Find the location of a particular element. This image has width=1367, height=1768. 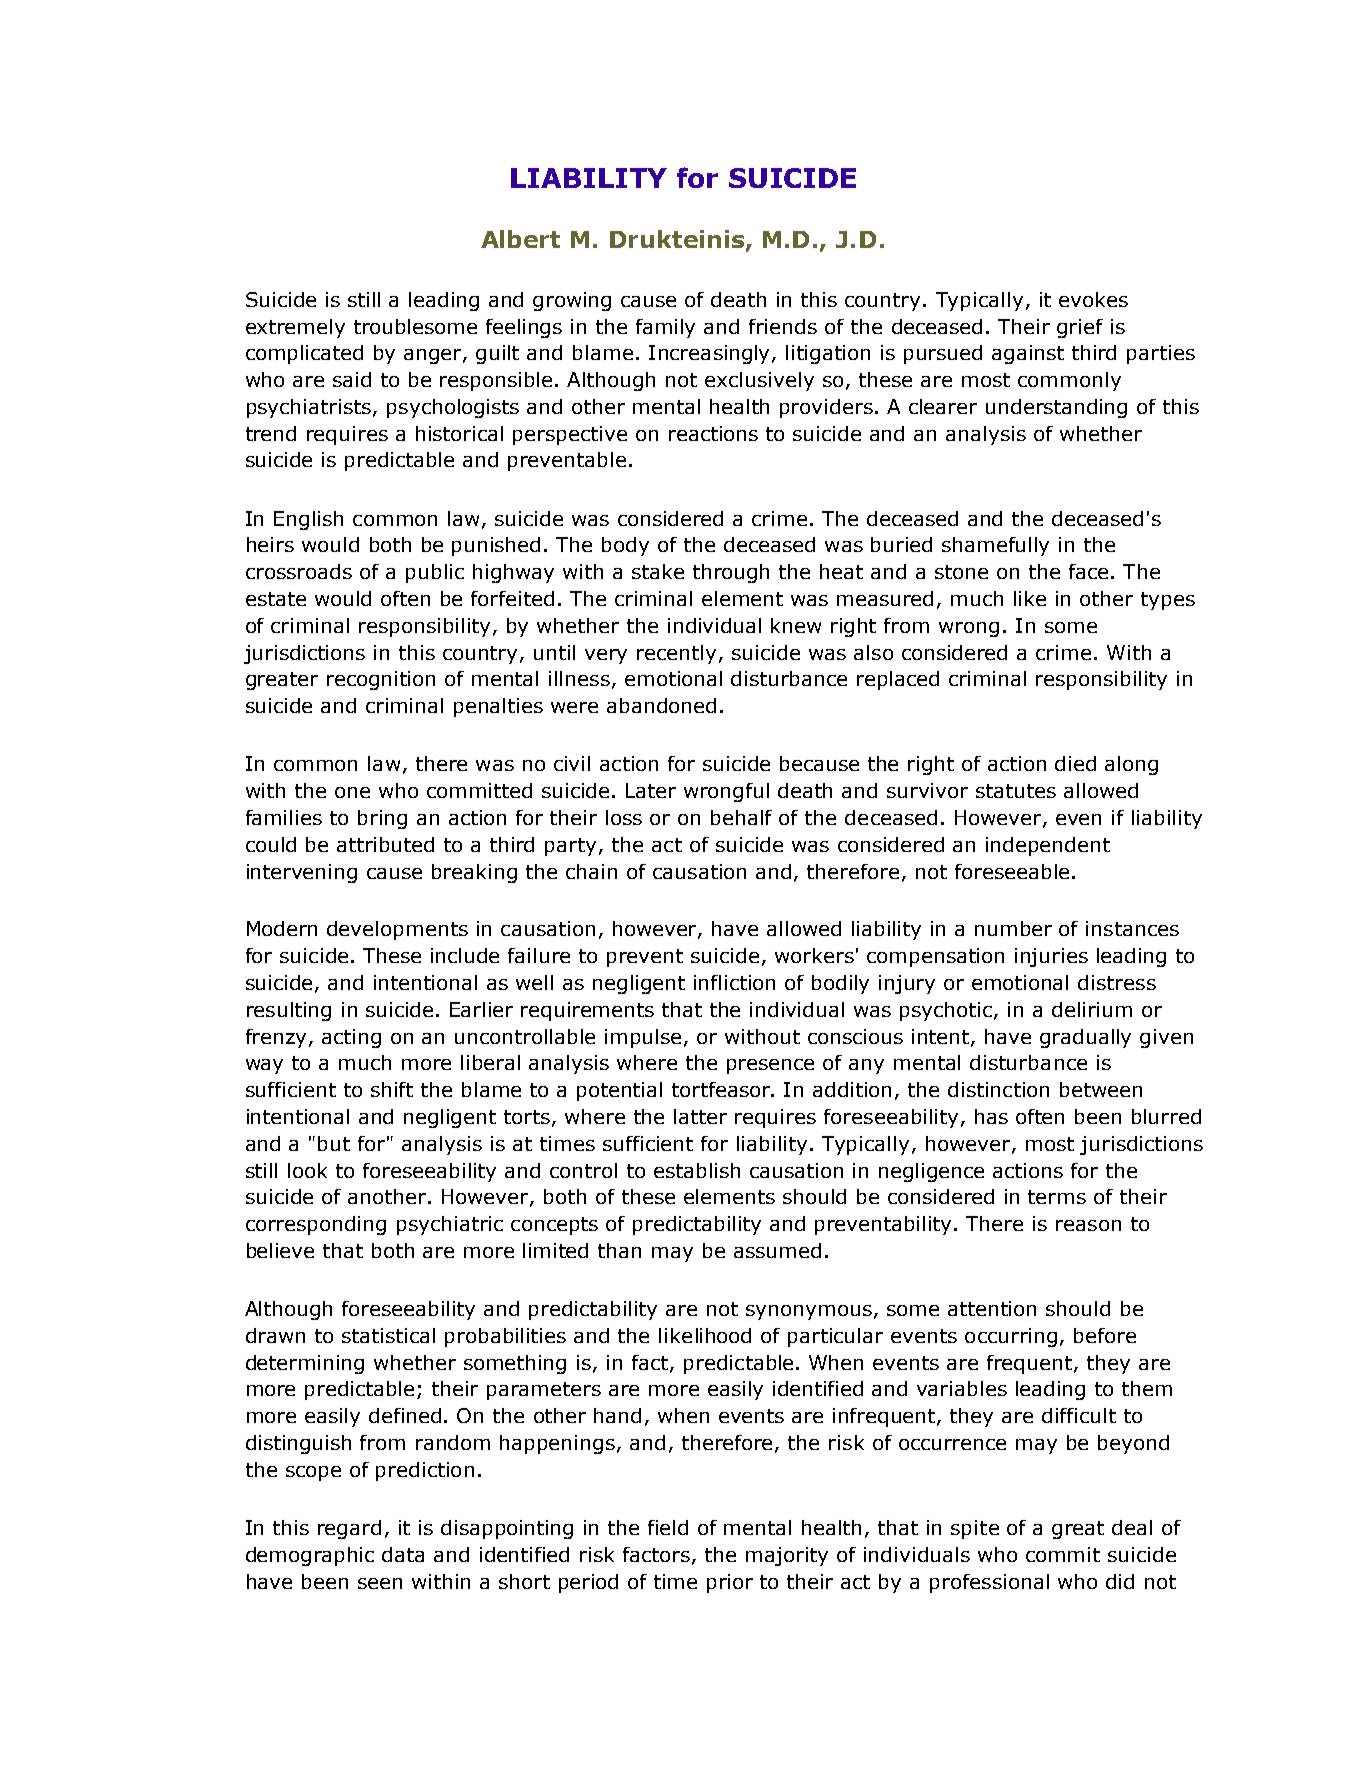

extremely is located at coordinates (295, 328).
